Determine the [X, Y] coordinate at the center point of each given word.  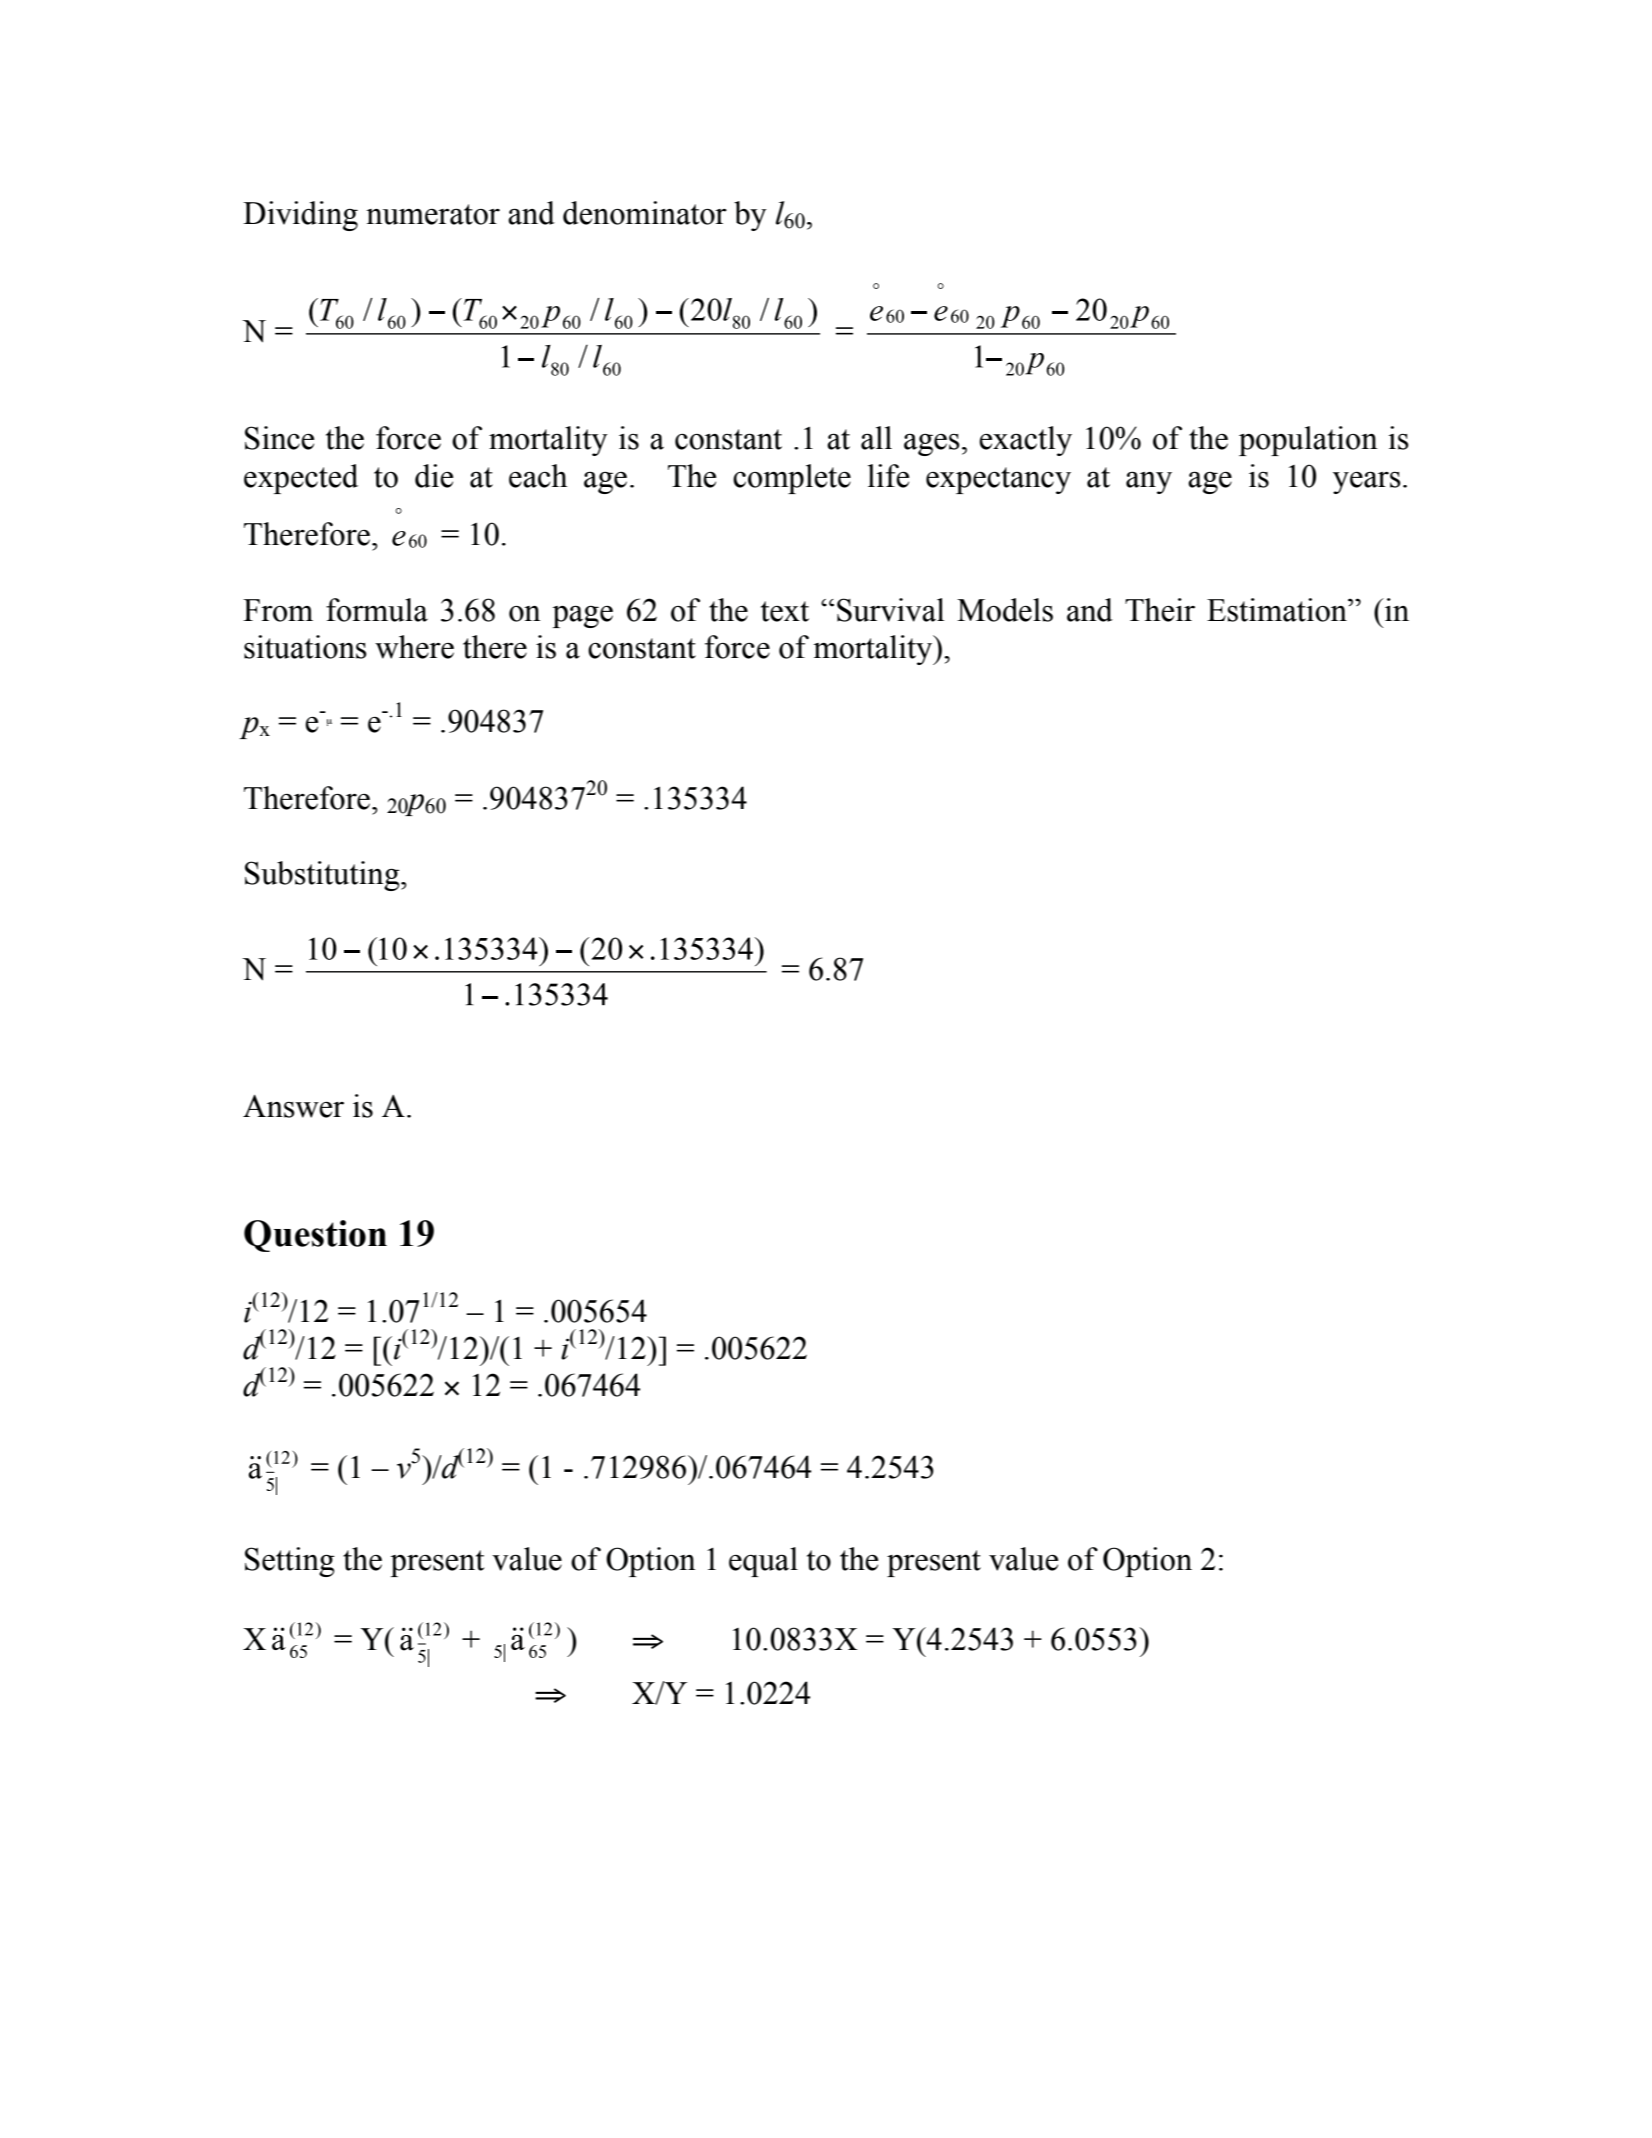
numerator [433, 214]
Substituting [323, 876]
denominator [645, 213]
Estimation [1278, 610]
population [1308, 441]
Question [315, 1236]
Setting [290, 1562]
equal [763, 1562]
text [785, 611]
